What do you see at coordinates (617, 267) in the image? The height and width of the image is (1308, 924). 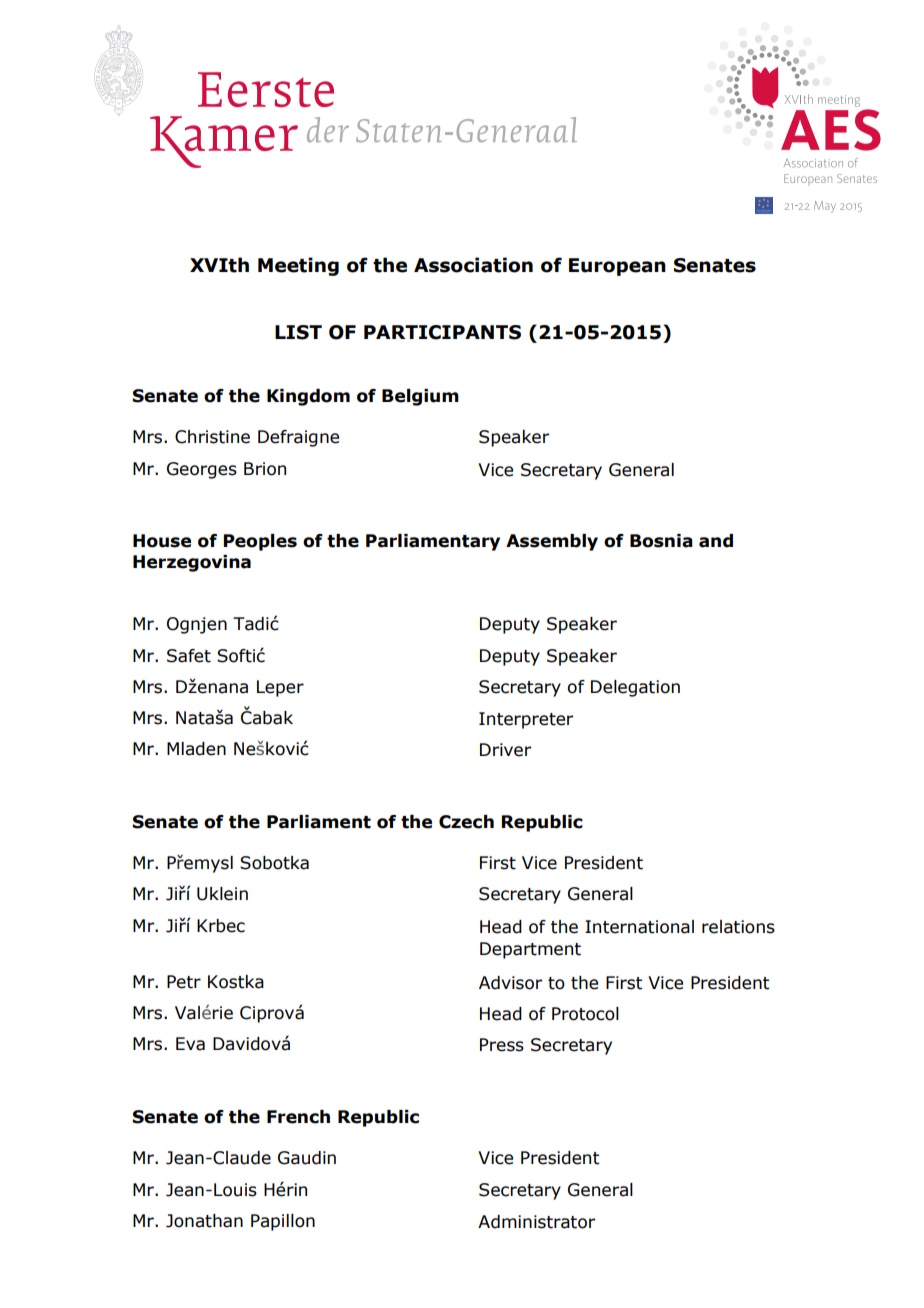 I see `European` at bounding box center [617, 267].
